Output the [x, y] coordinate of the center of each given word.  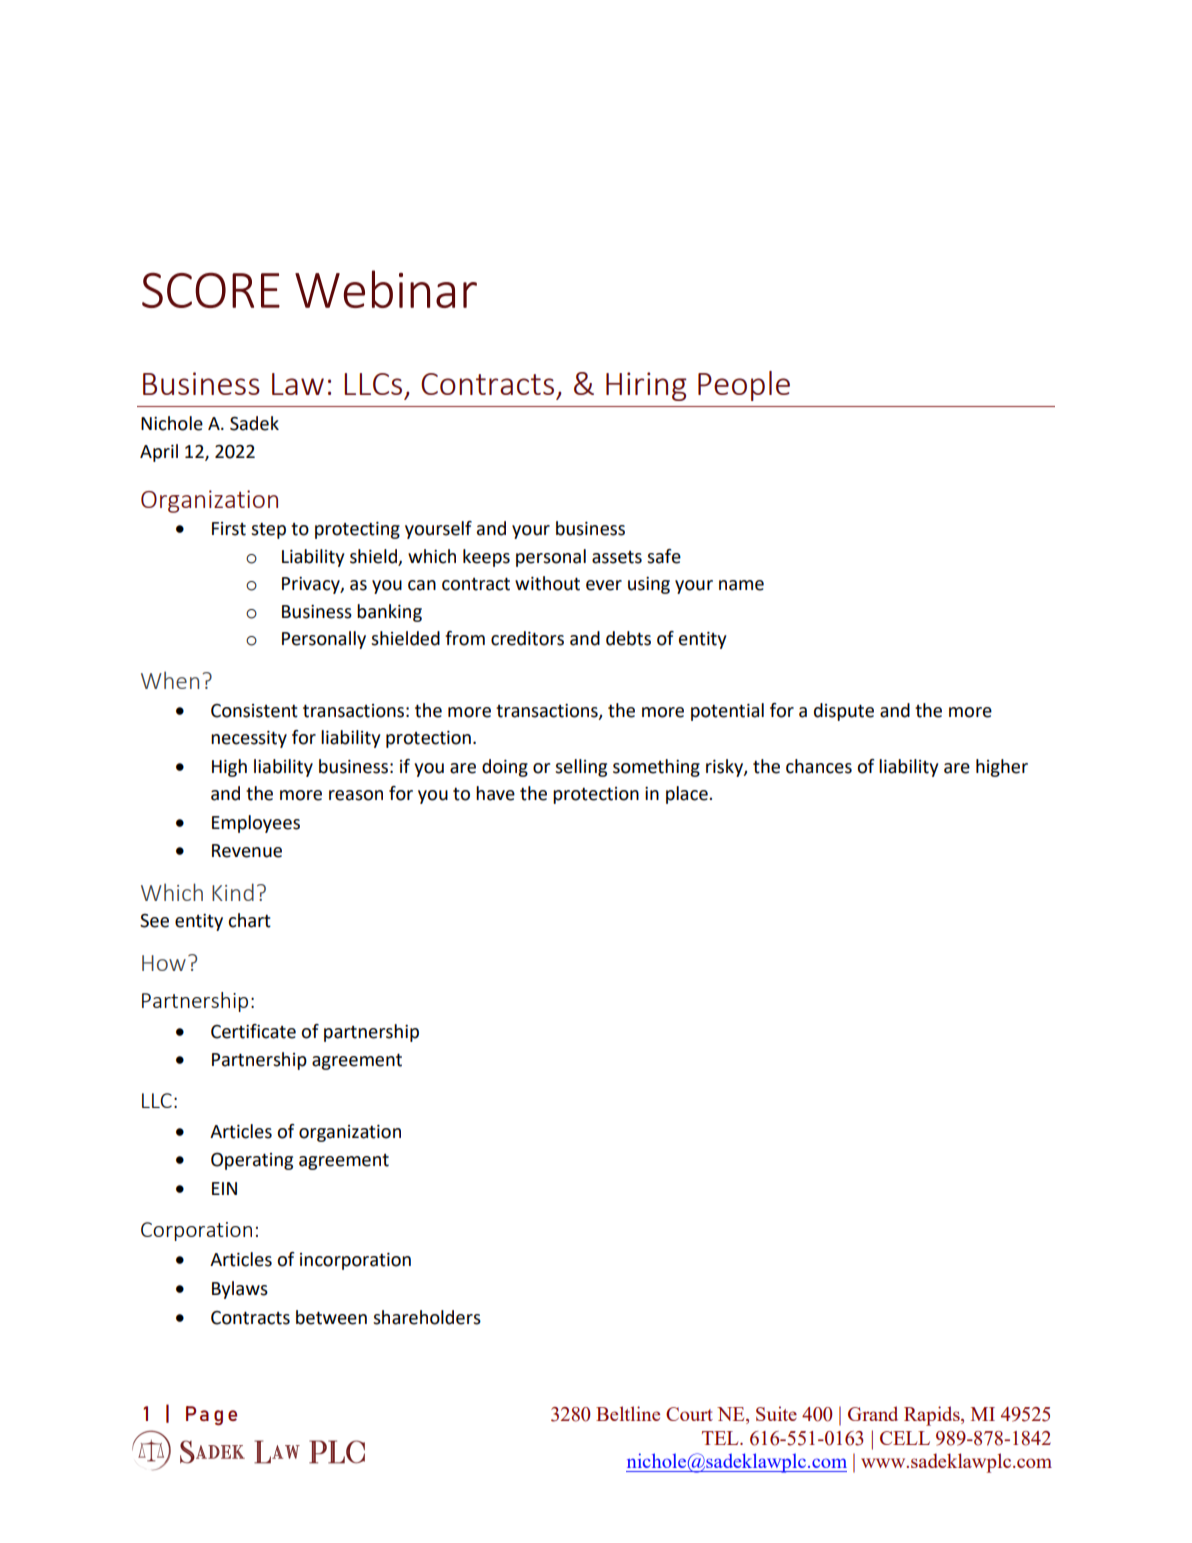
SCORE [211, 290]
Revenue [247, 851]
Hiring [646, 386]
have [495, 793]
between [331, 1317]
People [744, 386]
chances [819, 766]
